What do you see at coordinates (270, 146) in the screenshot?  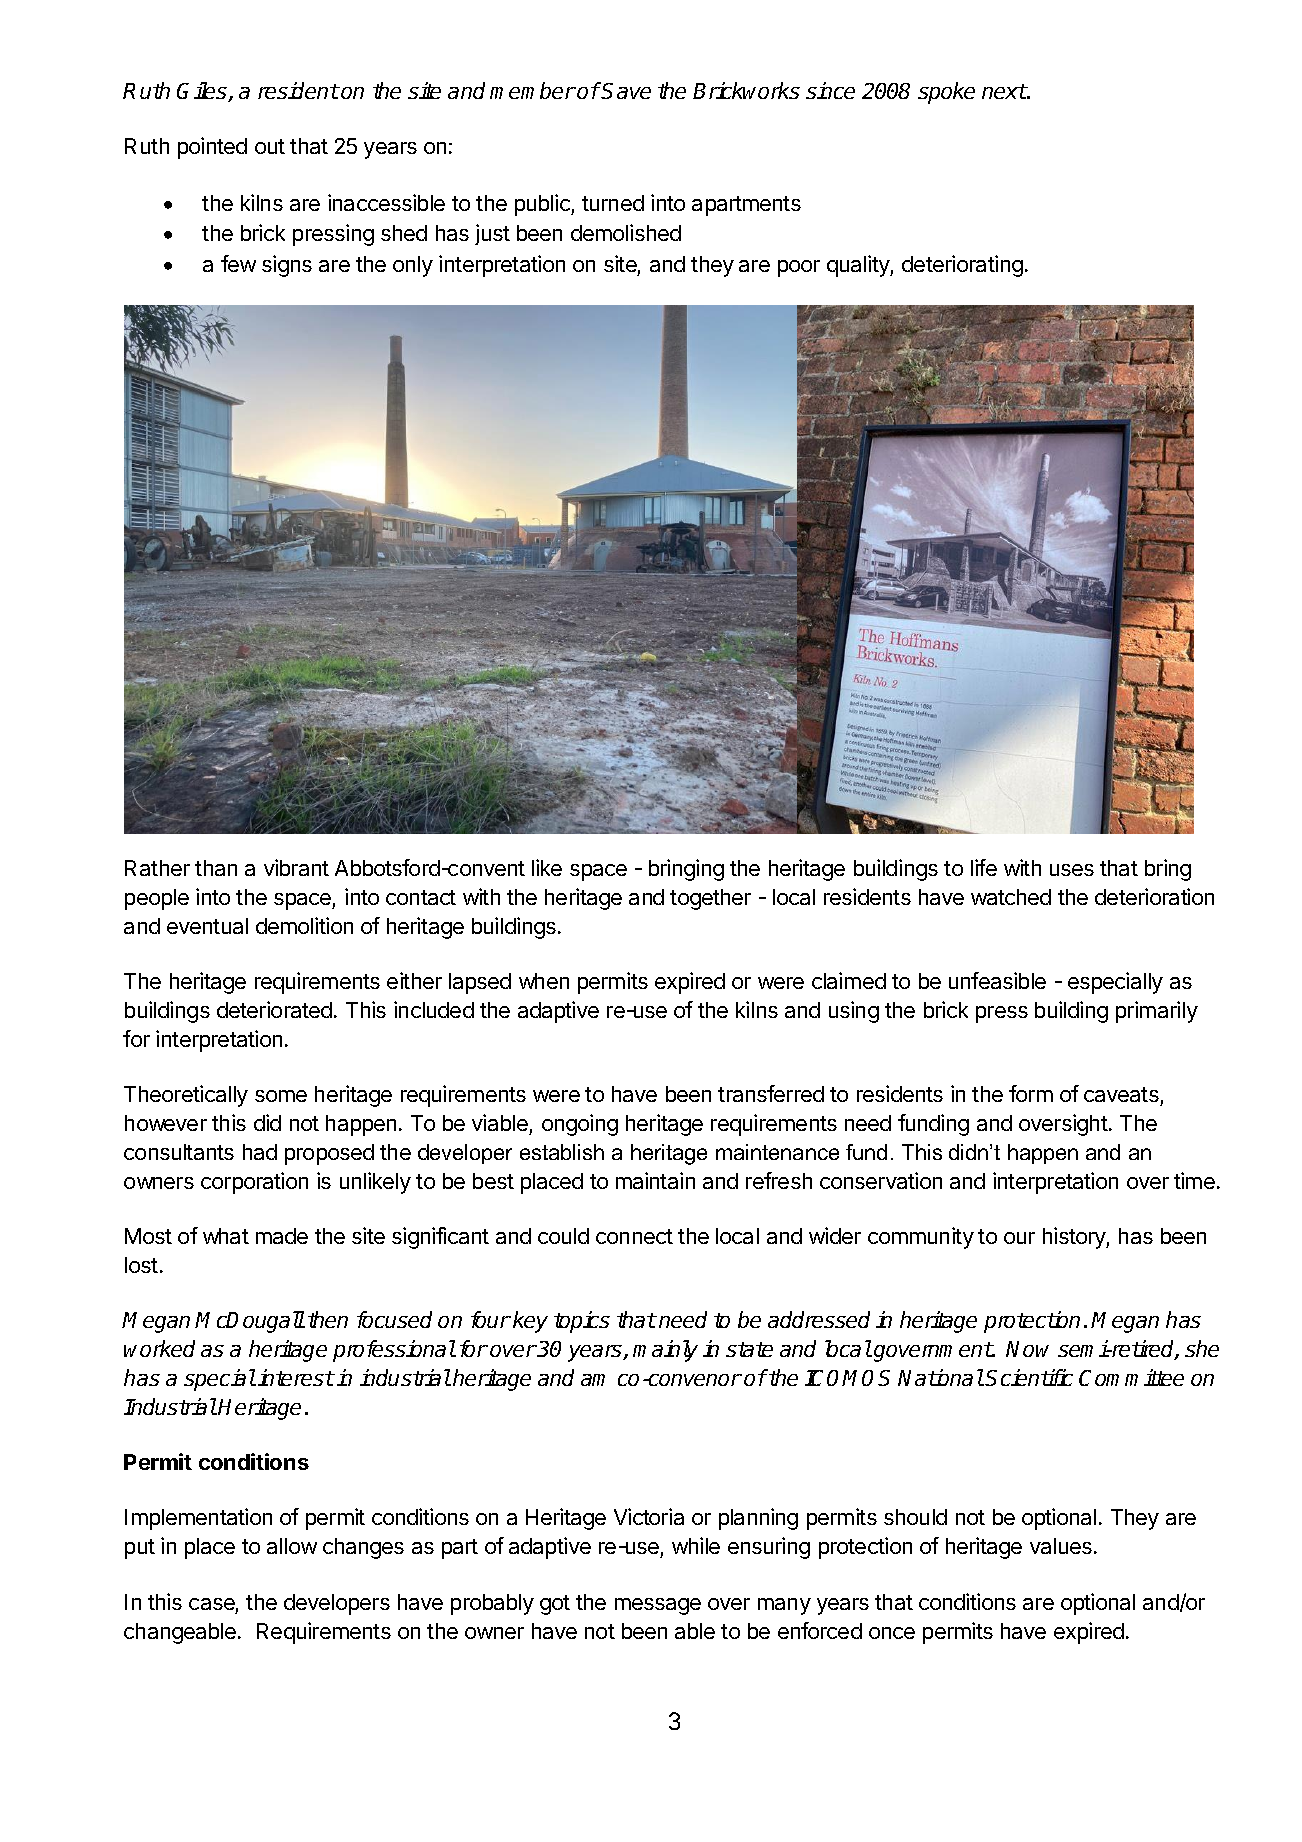 I see `out` at bounding box center [270, 146].
